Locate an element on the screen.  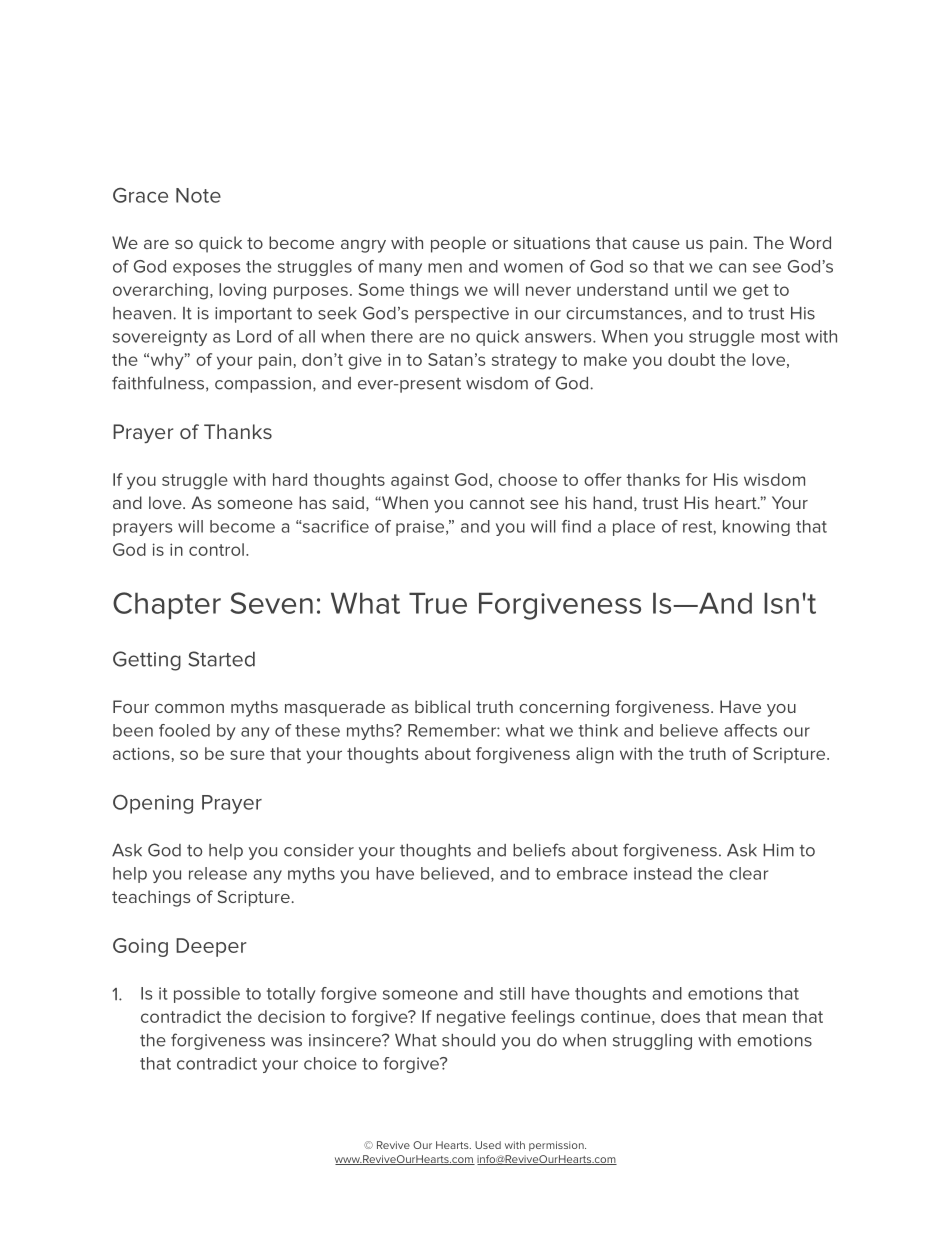
people is located at coordinates (458, 244).
